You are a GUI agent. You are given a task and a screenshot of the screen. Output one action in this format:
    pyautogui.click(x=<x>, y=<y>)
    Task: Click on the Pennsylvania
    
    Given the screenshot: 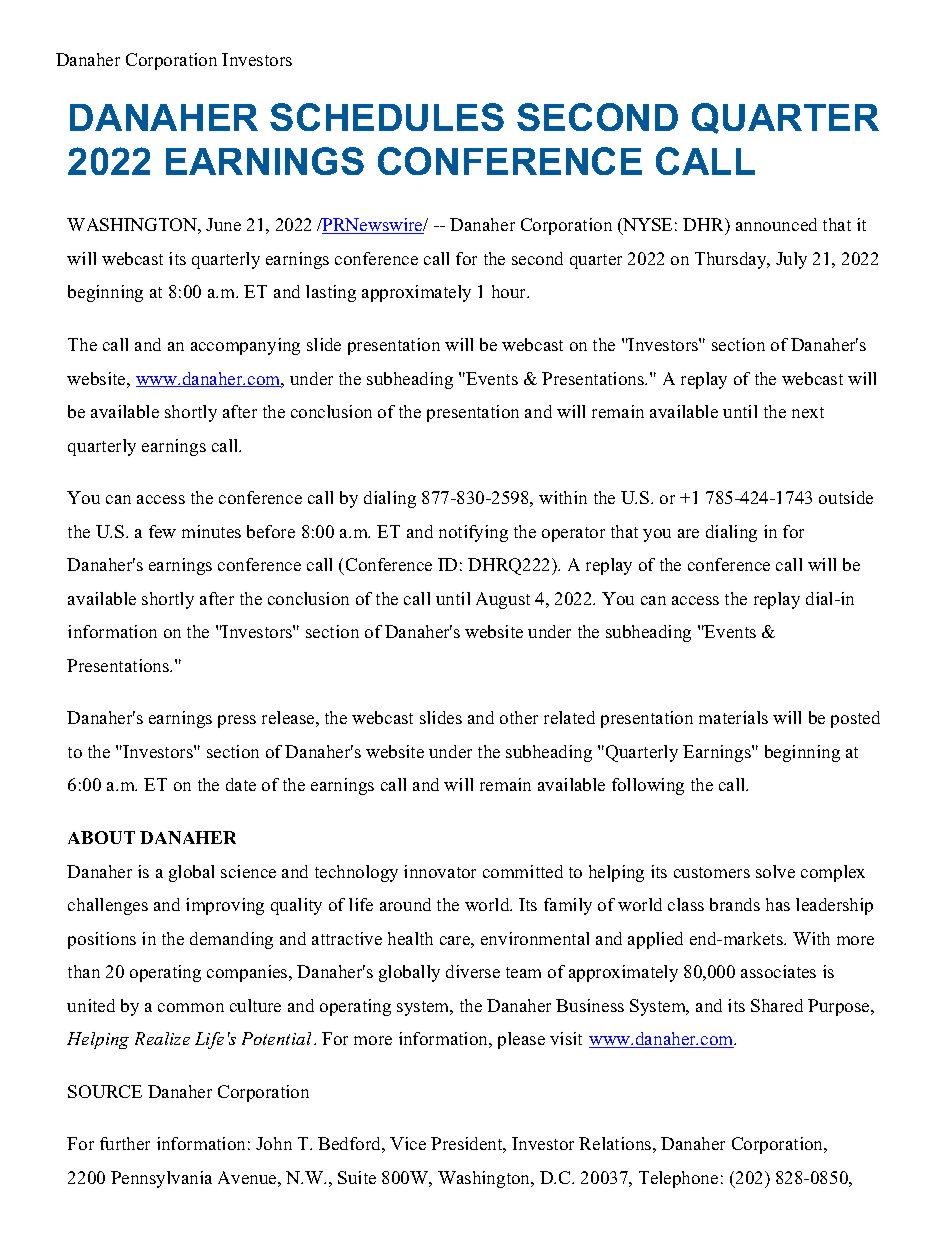 What is the action you would take?
    pyautogui.click(x=161, y=1179)
